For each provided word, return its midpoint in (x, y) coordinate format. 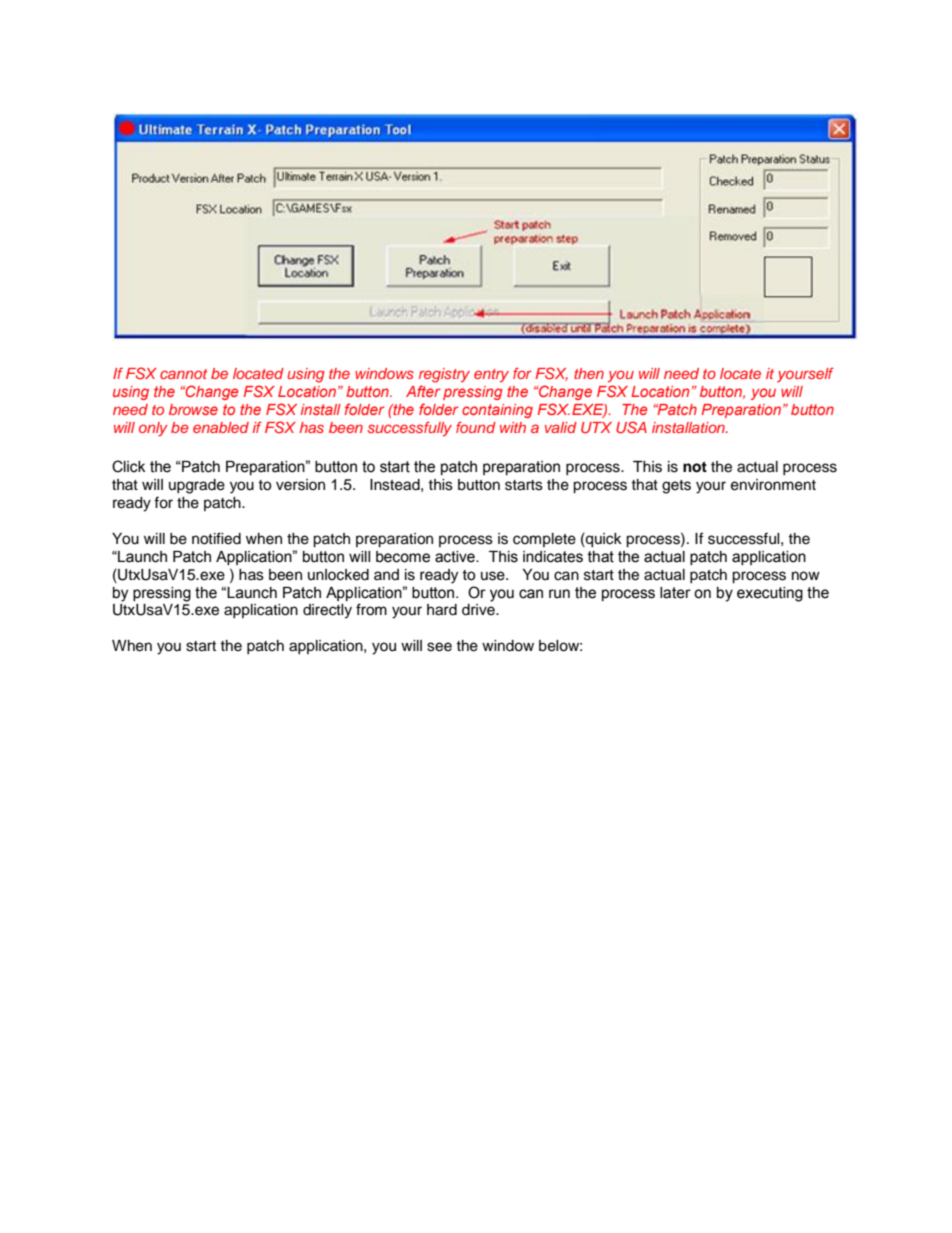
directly (327, 611)
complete (544, 540)
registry (444, 375)
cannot (183, 374)
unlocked (338, 575)
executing (770, 594)
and (386, 574)
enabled (221, 427)
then (589, 373)
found (476, 427)
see (439, 647)
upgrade (197, 486)
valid (561, 427)
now (806, 576)
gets (676, 487)
